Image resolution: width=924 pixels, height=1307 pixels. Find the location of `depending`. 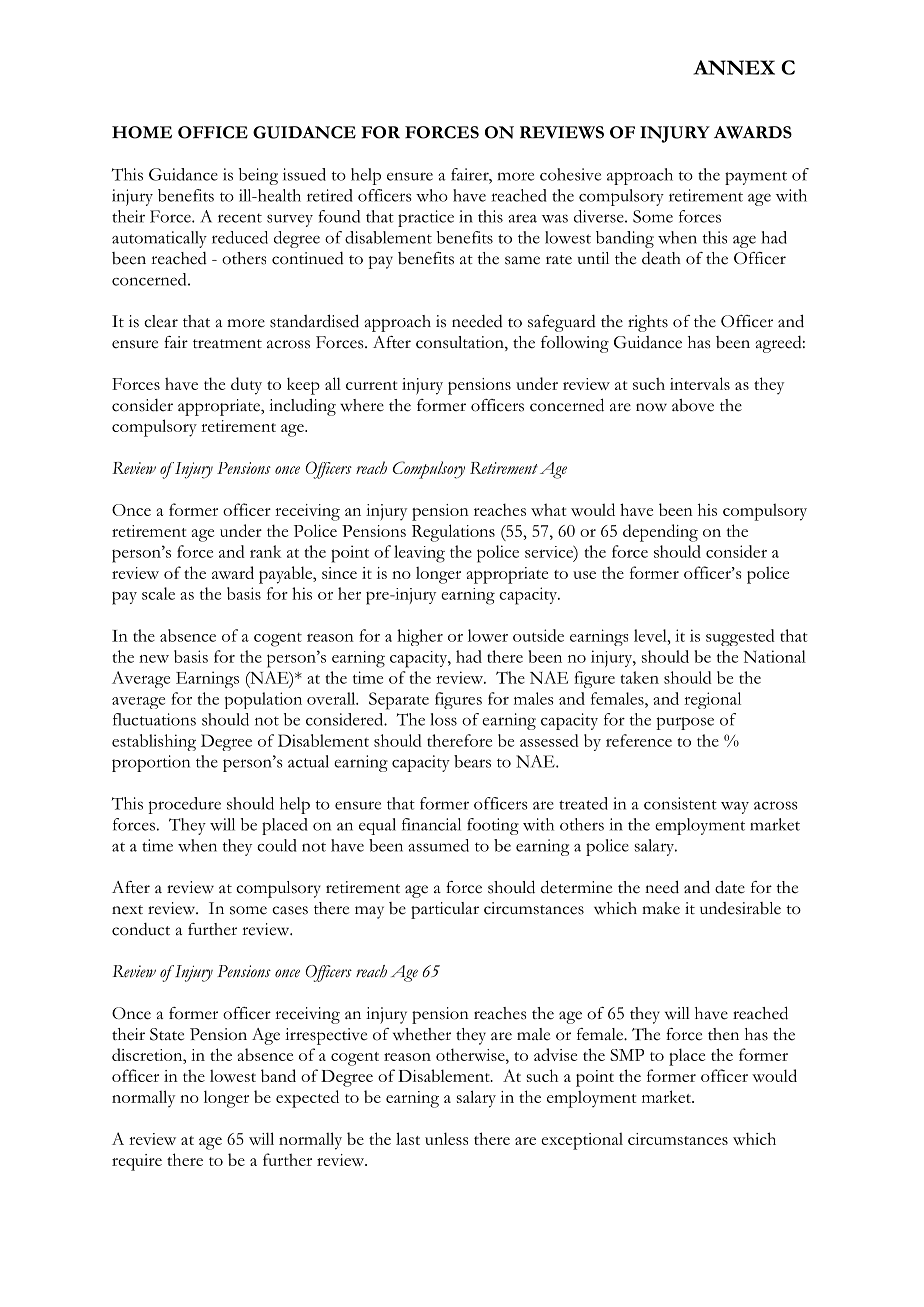

depending is located at coordinates (660, 533).
